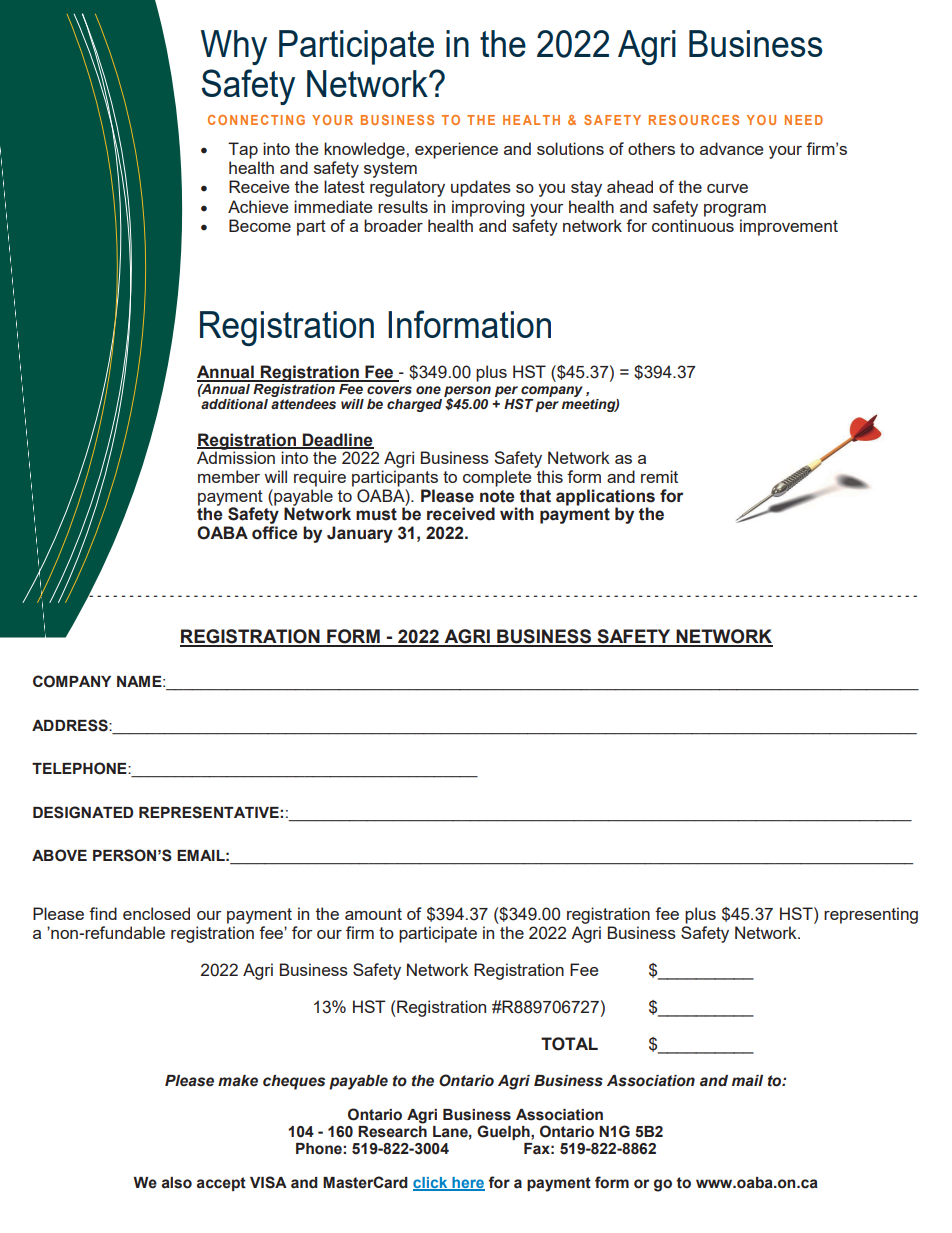  I want to click on remit, so click(659, 476).
